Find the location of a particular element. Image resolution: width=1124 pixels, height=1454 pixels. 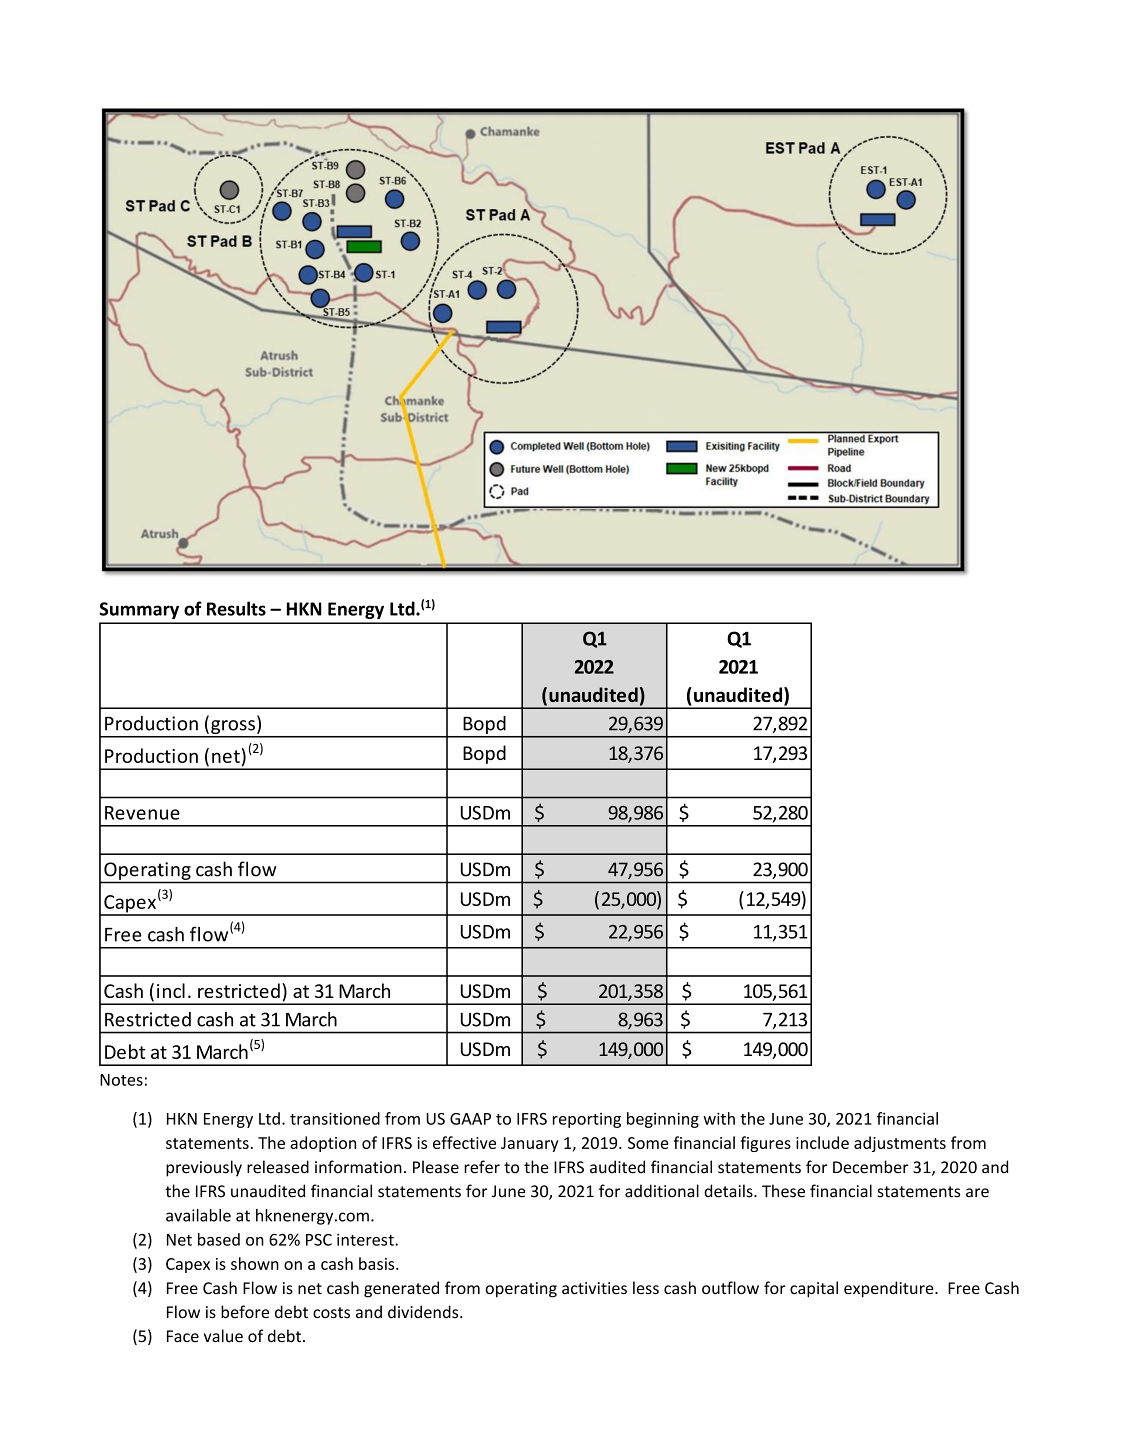

Revenue is located at coordinates (142, 813).
